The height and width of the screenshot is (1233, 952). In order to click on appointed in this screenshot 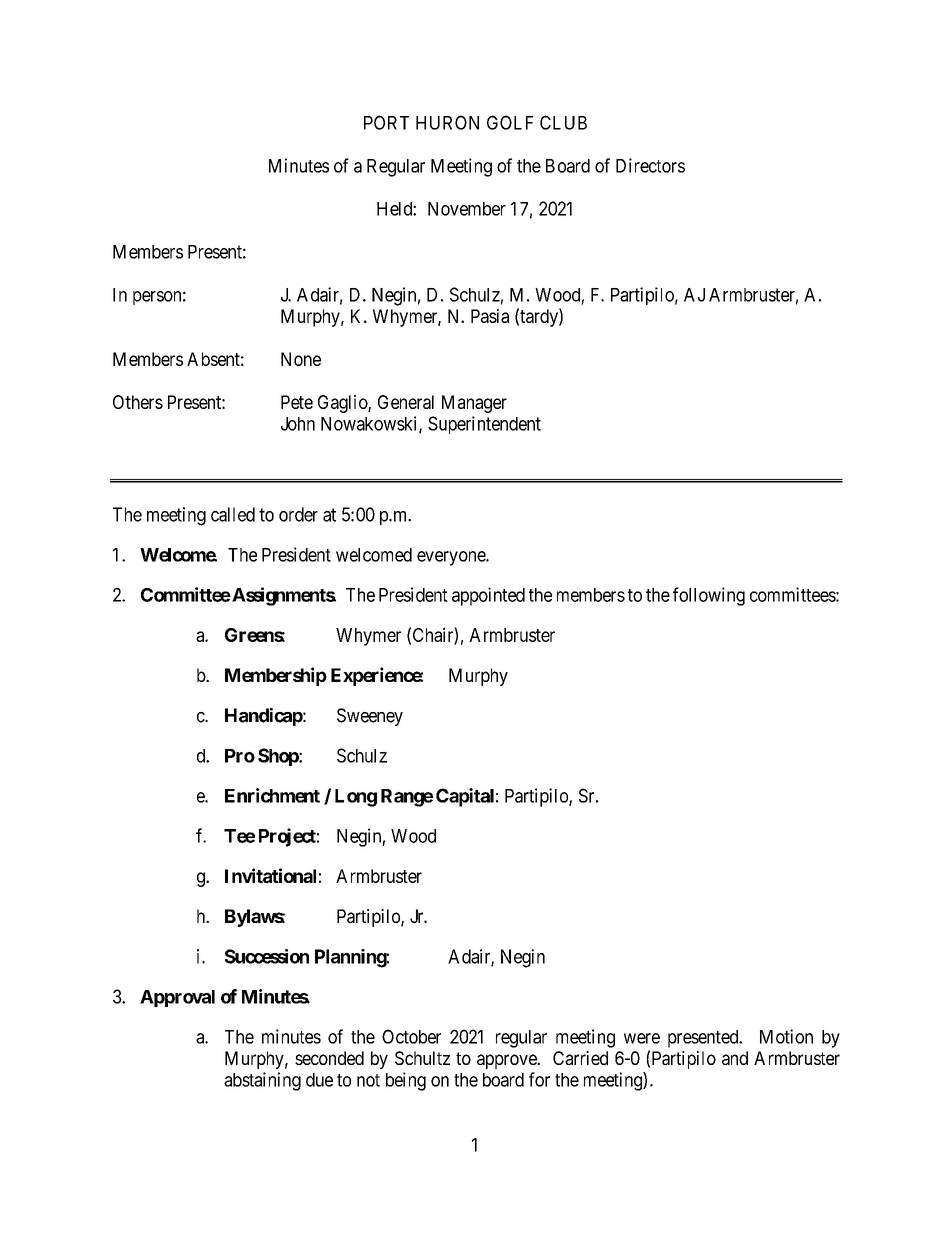, I will do `click(488, 596)`.
